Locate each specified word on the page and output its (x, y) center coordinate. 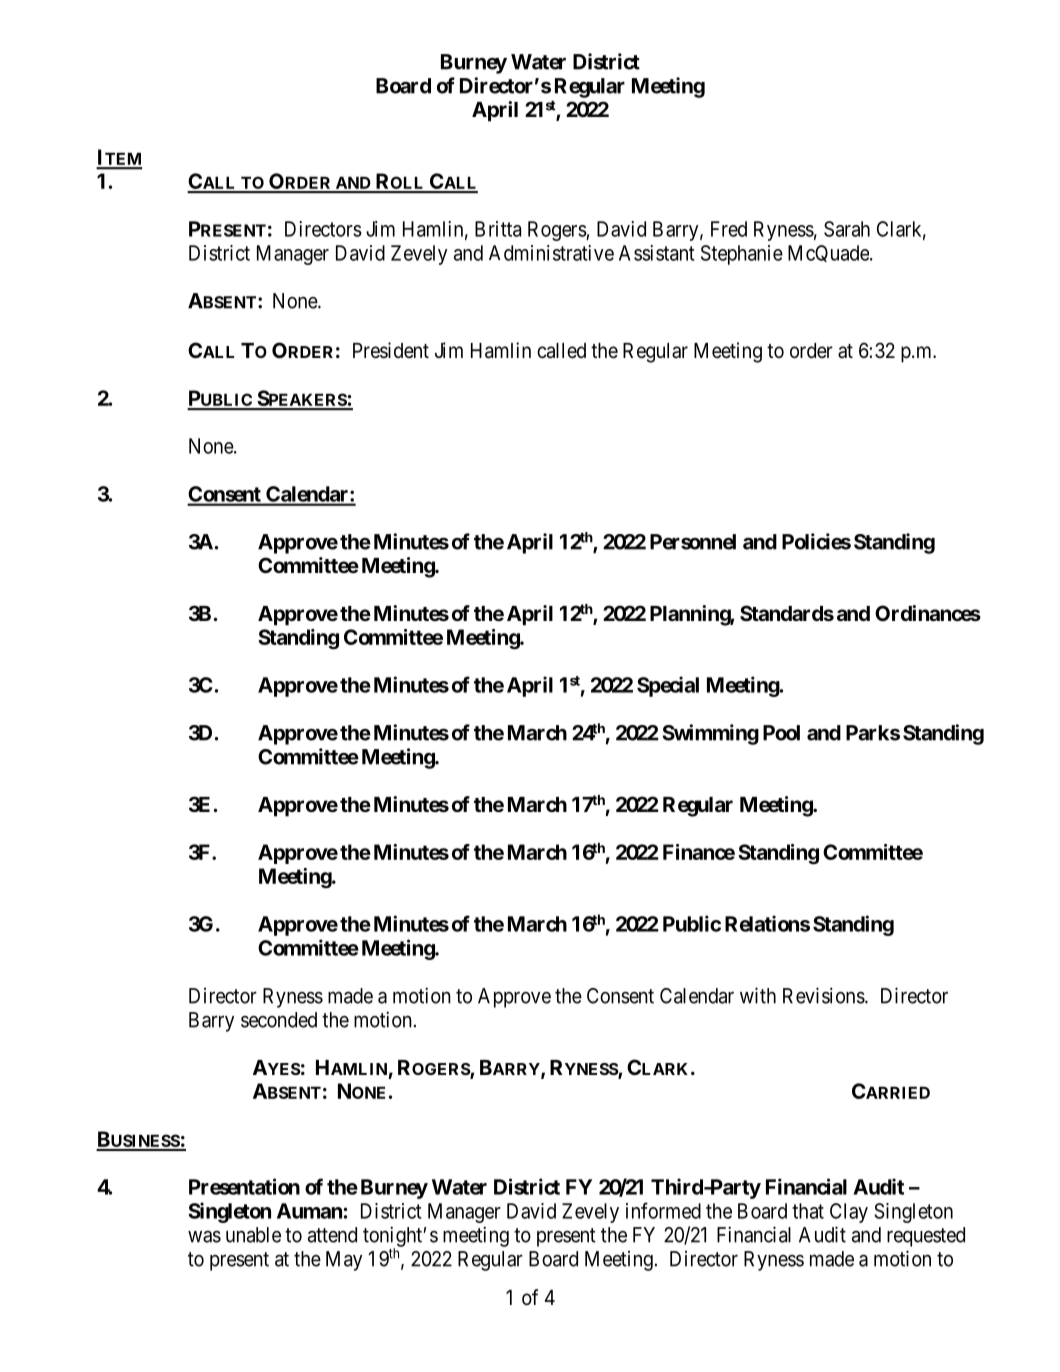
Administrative (551, 253)
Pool (781, 733)
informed (663, 1210)
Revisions (824, 995)
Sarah (847, 229)
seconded (279, 1020)
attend (332, 1235)
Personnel (693, 542)
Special (668, 686)
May (344, 1261)
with (758, 995)
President (391, 350)
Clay (849, 1213)
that (808, 1211)
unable (253, 1235)
